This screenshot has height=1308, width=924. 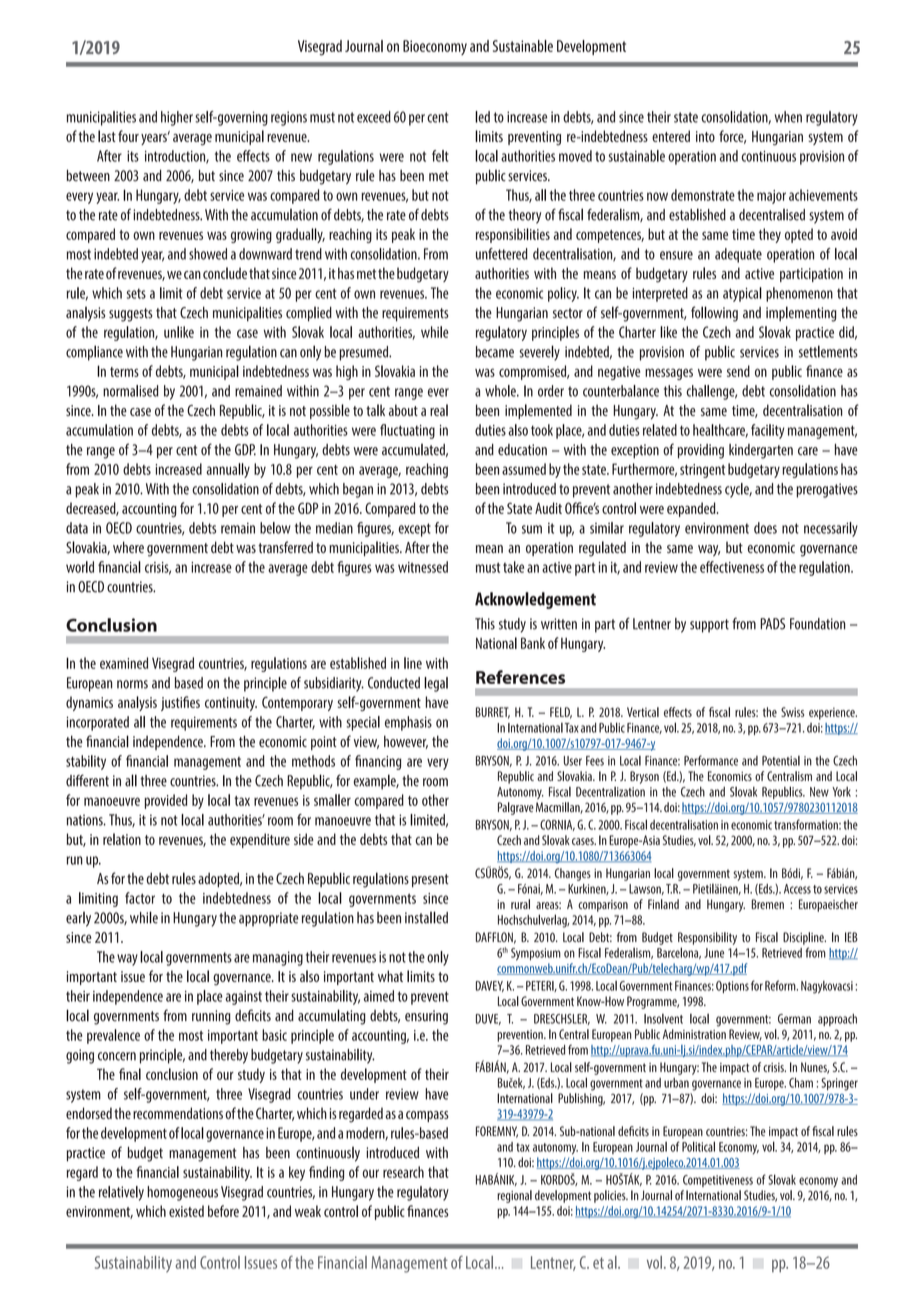 What do you see at coordinates (403, 1172) in the screenshot?
I see `research` at bounding box center [403, 1172].
